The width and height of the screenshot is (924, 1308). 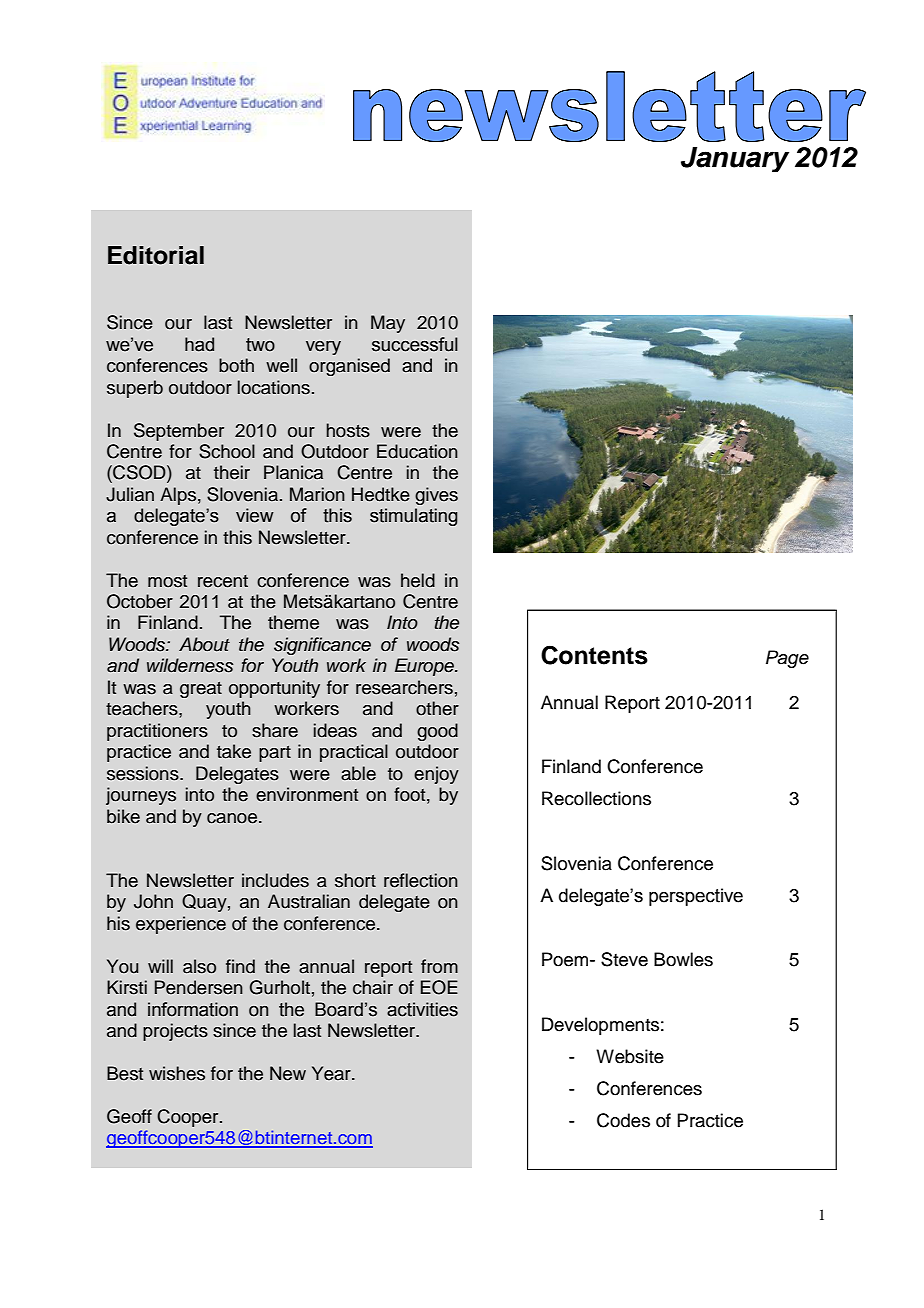 What do you see at coordinates (422, 1009) in the screenshot?
I see `activities` at bounding box center [422, 1009].
